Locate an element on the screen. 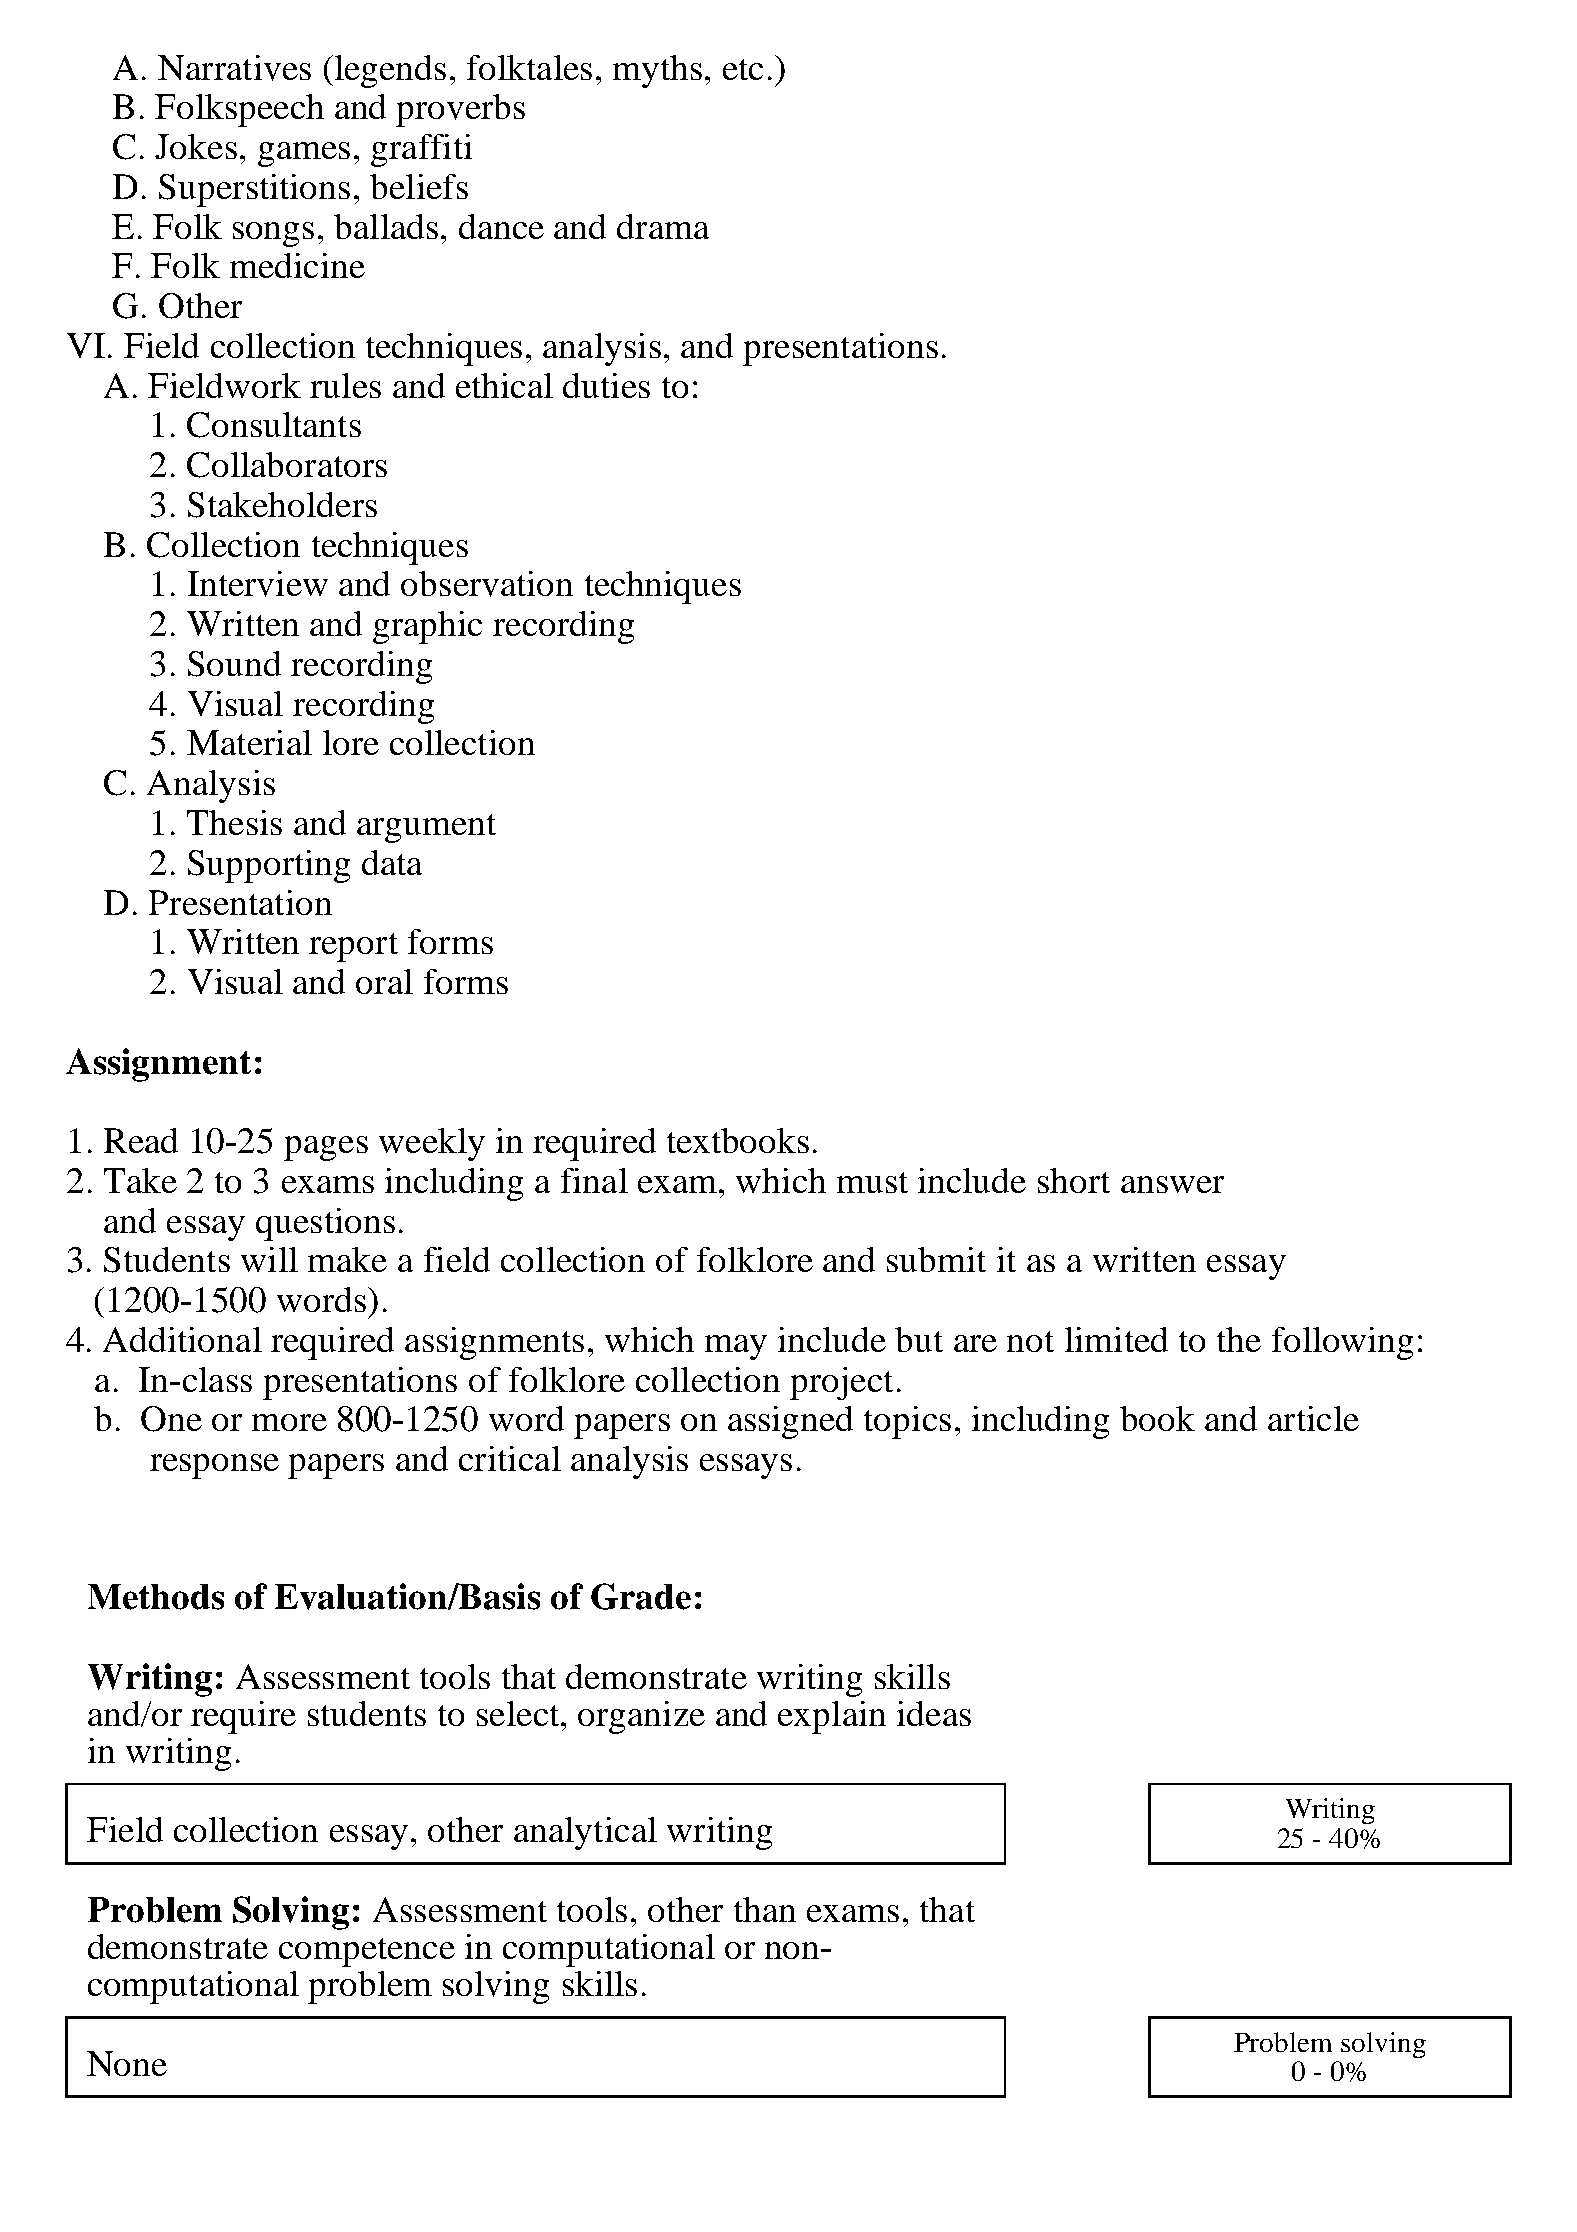 The width and height of the screenshot is (1577, 2232). etc is located at coordinates (743, 69).
